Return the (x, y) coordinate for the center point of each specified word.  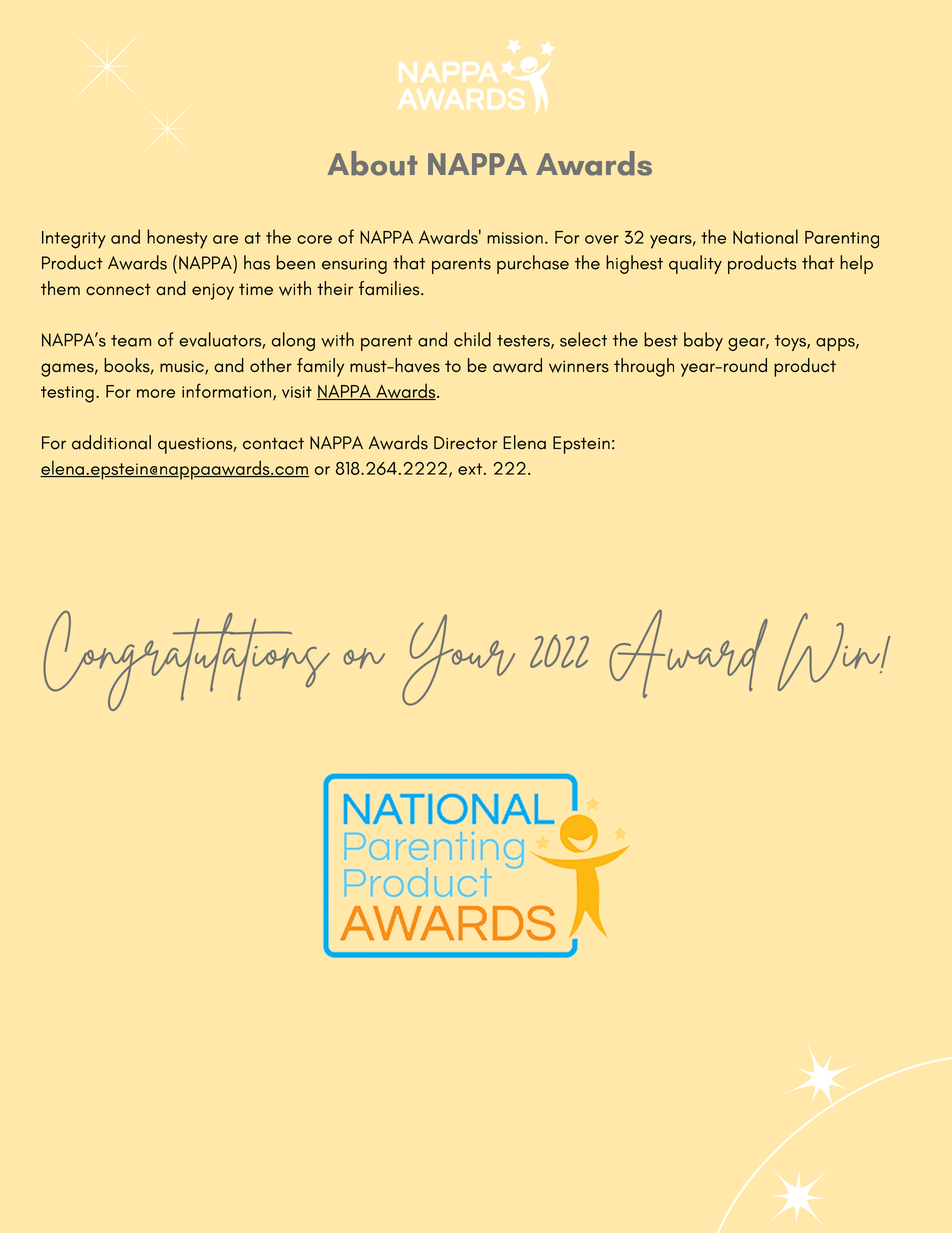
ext (470, 469)
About (372, 163)
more (156, 393)
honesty (177, 239)
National (765, 236)
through (644, 367)
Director (465, 443)
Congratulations (186, 661)
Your (458, 660)
